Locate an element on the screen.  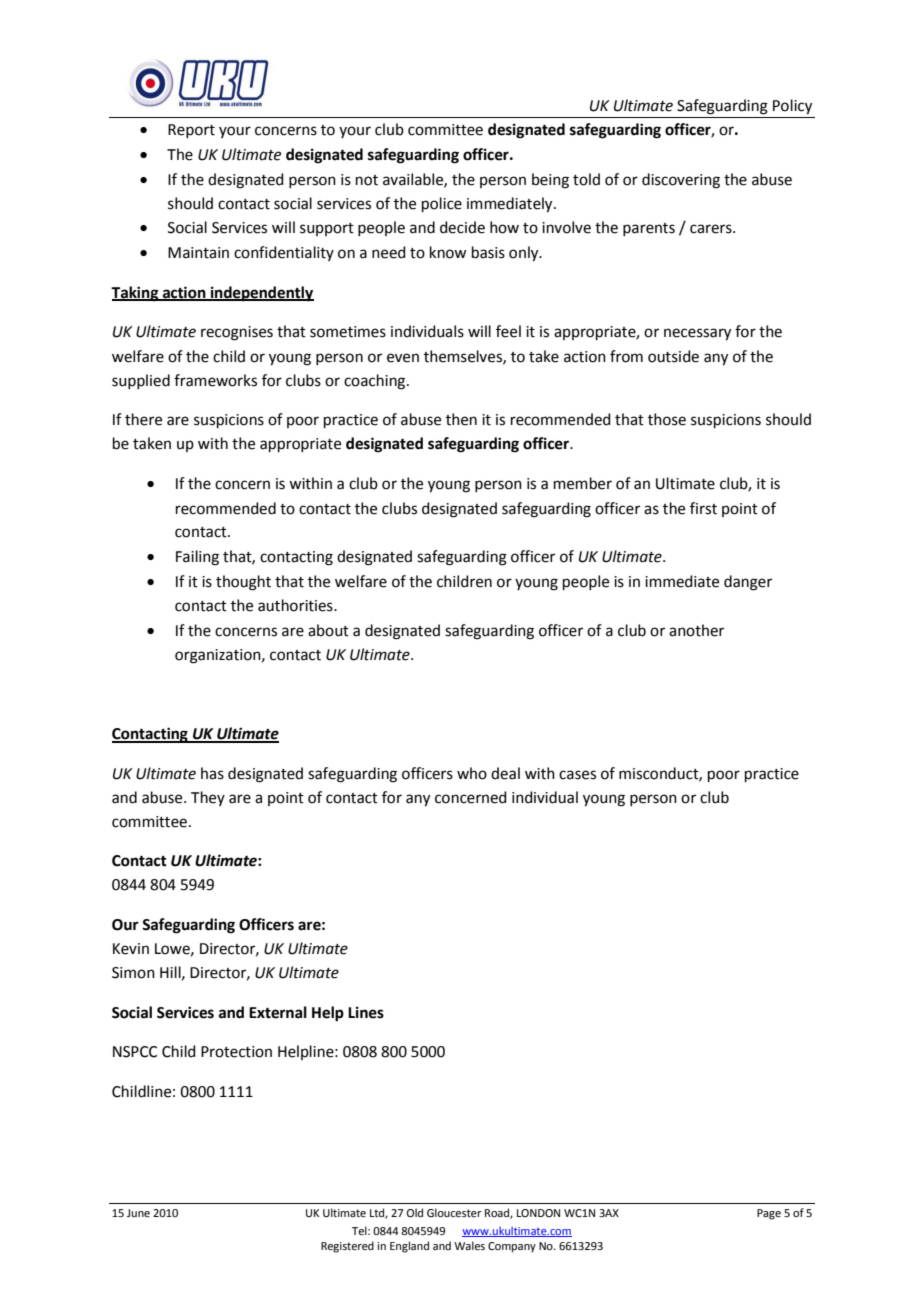
who is located at coordinates (472, 773).
